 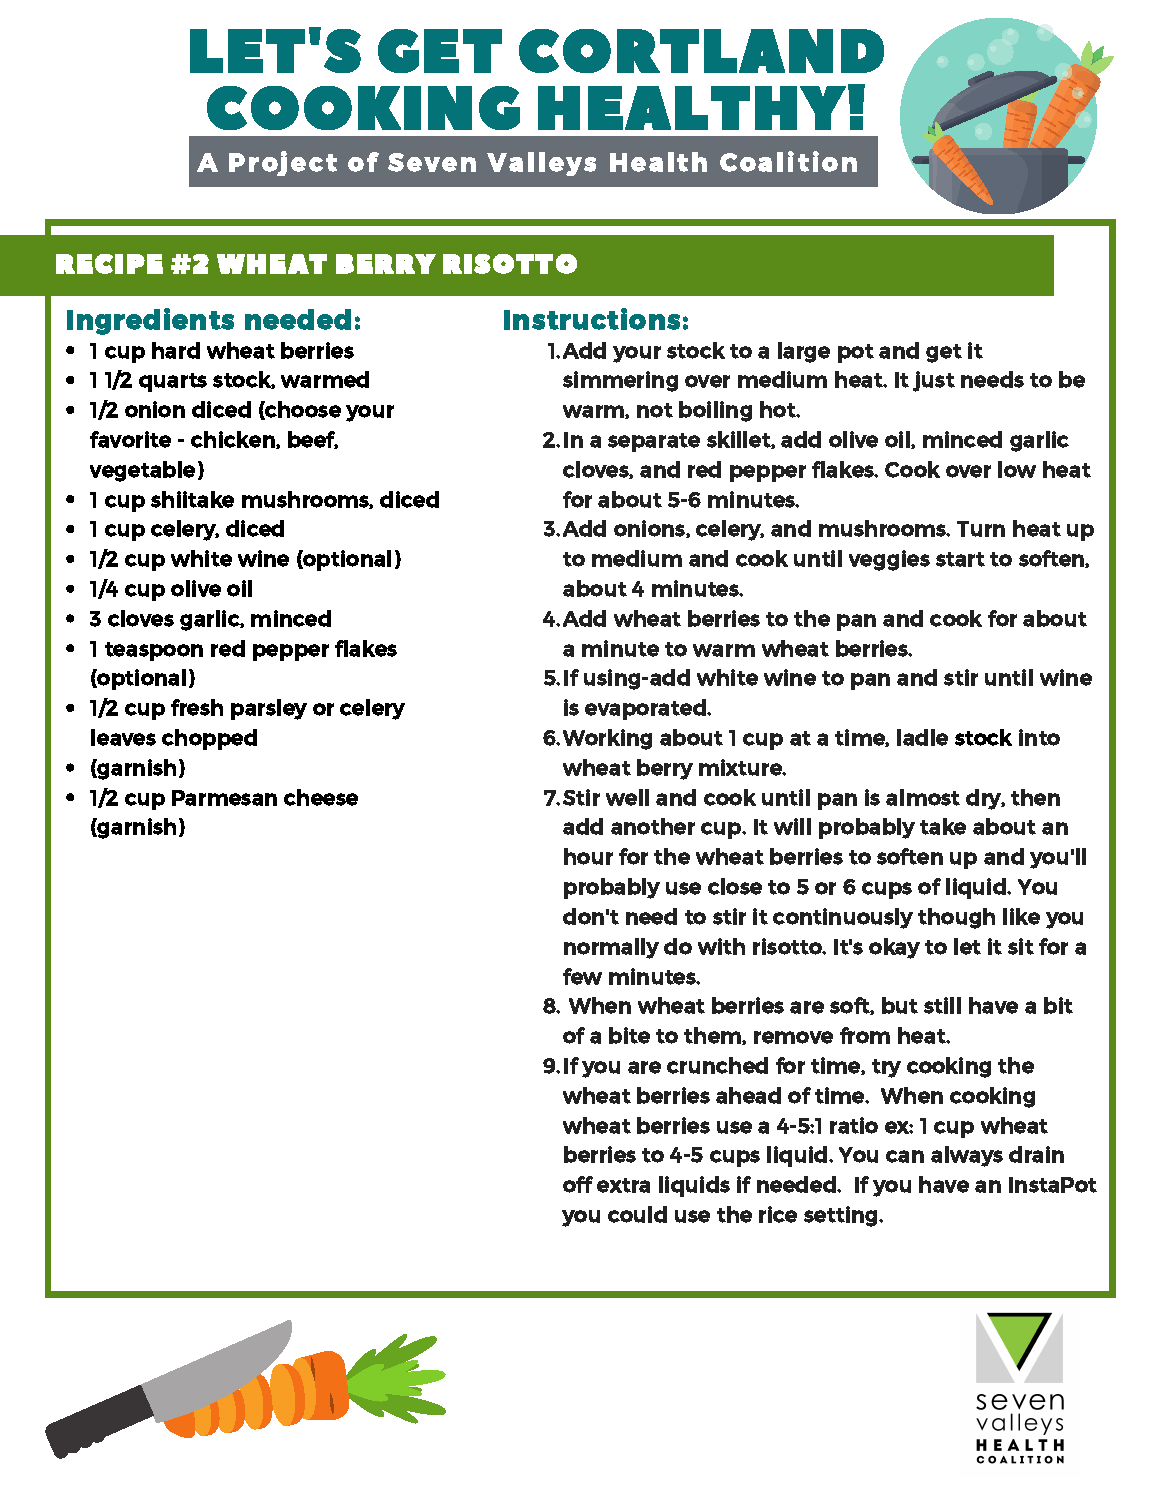 I want to click on off, so click(x=578, y=1184).
